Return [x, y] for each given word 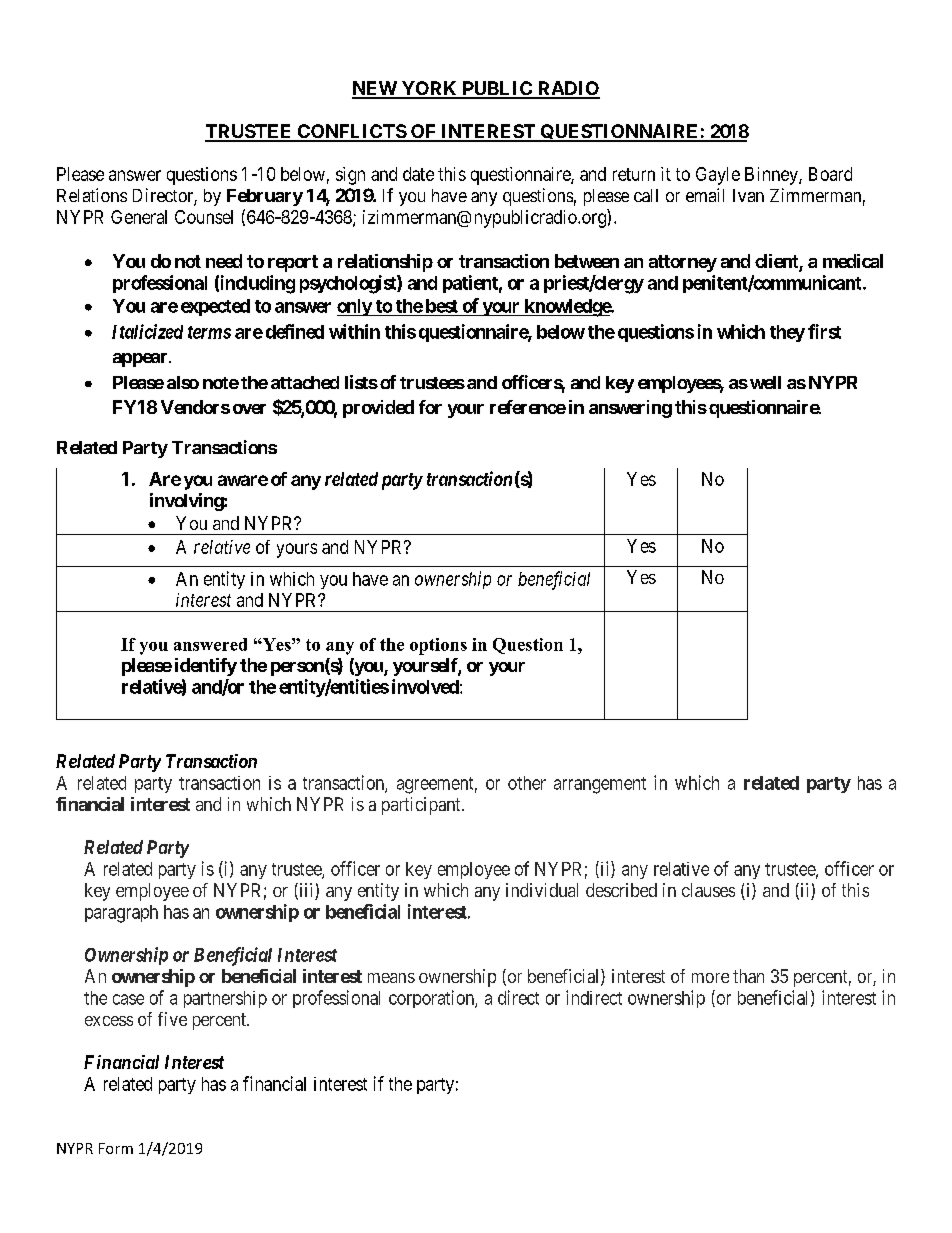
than [748, 976]
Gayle [718, 176]
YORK [429, 89]
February [265, 197]
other [527, 783]
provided [378, 409]
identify [206, 667]
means [391, 978]
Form [116, 1148]
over [249, 409]
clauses [708, 890]
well [765, 382]
